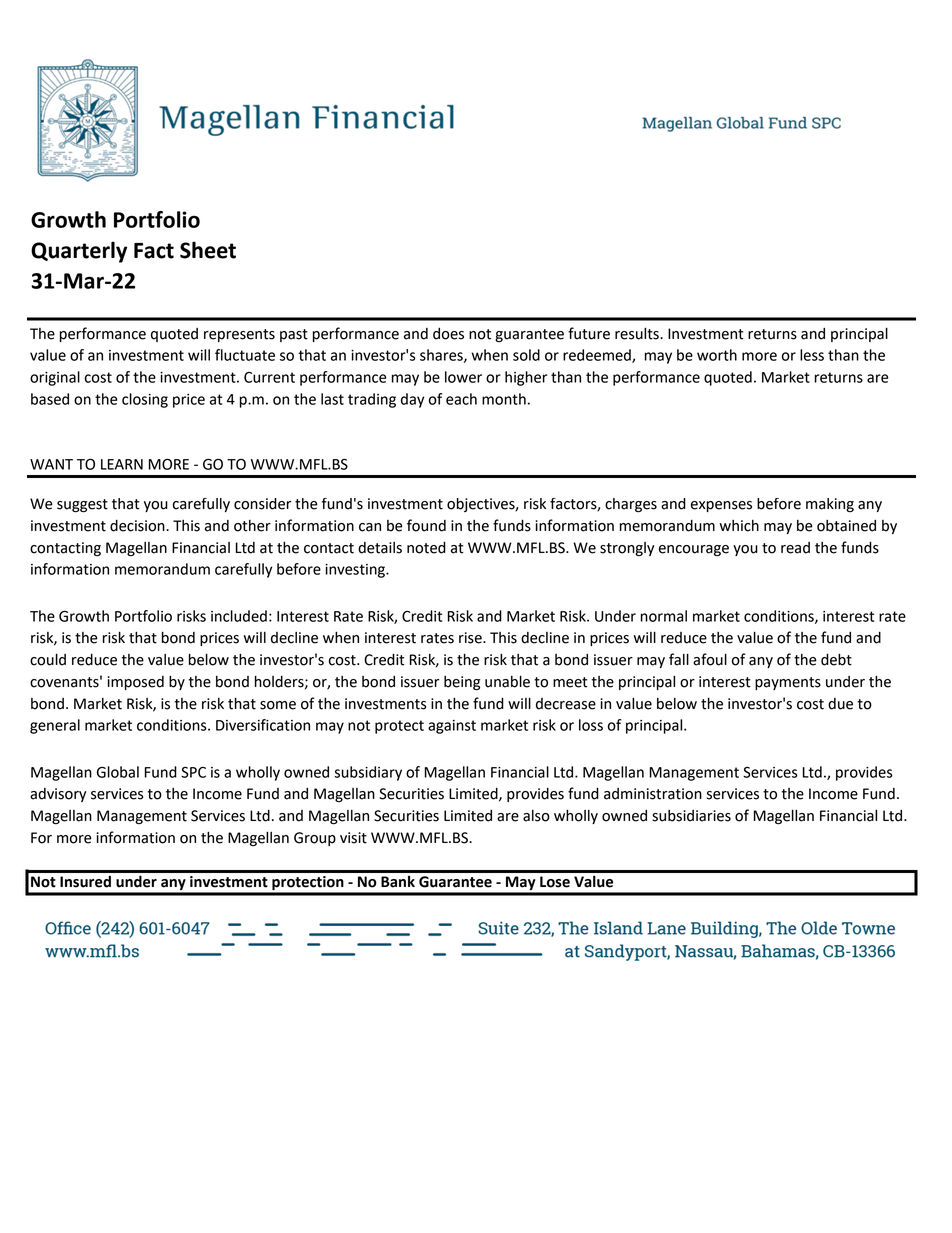 The image size is (952, 1233). What do you see at coordinates (138, 526) in the document?
I see `decision` at bounding box center [138, 526].
